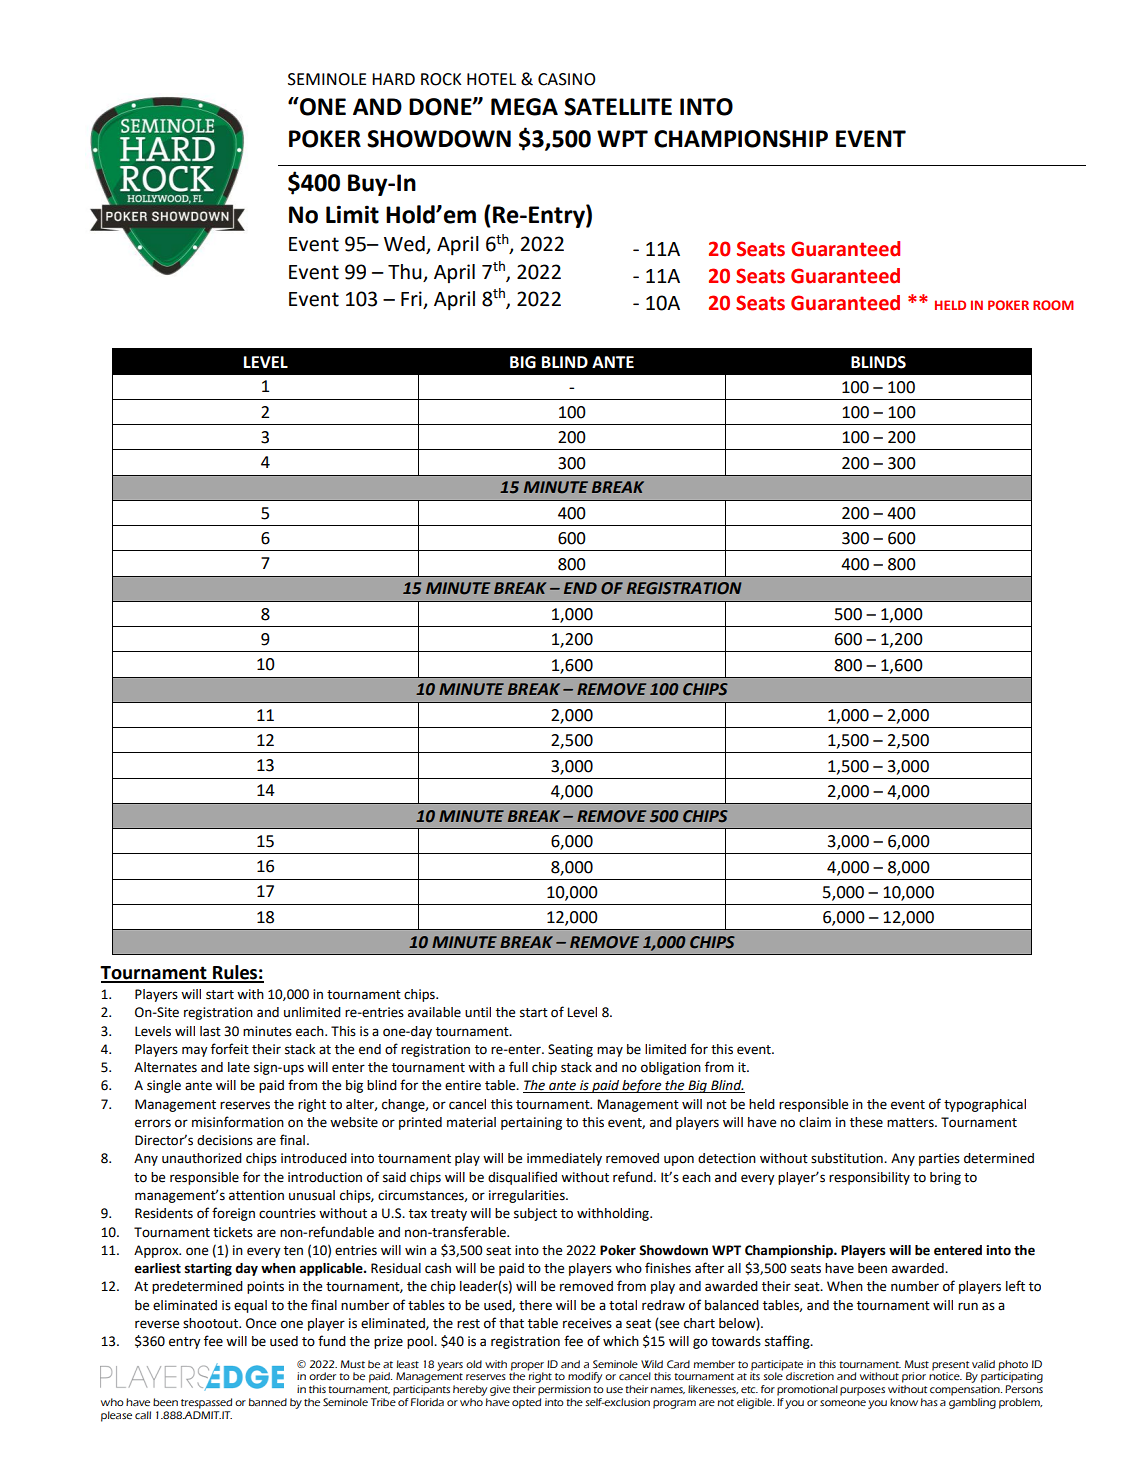 This document has width=1144, height=1481. Describe the element at coordinates (210, 1031) in the document. I see `last` at that location.
